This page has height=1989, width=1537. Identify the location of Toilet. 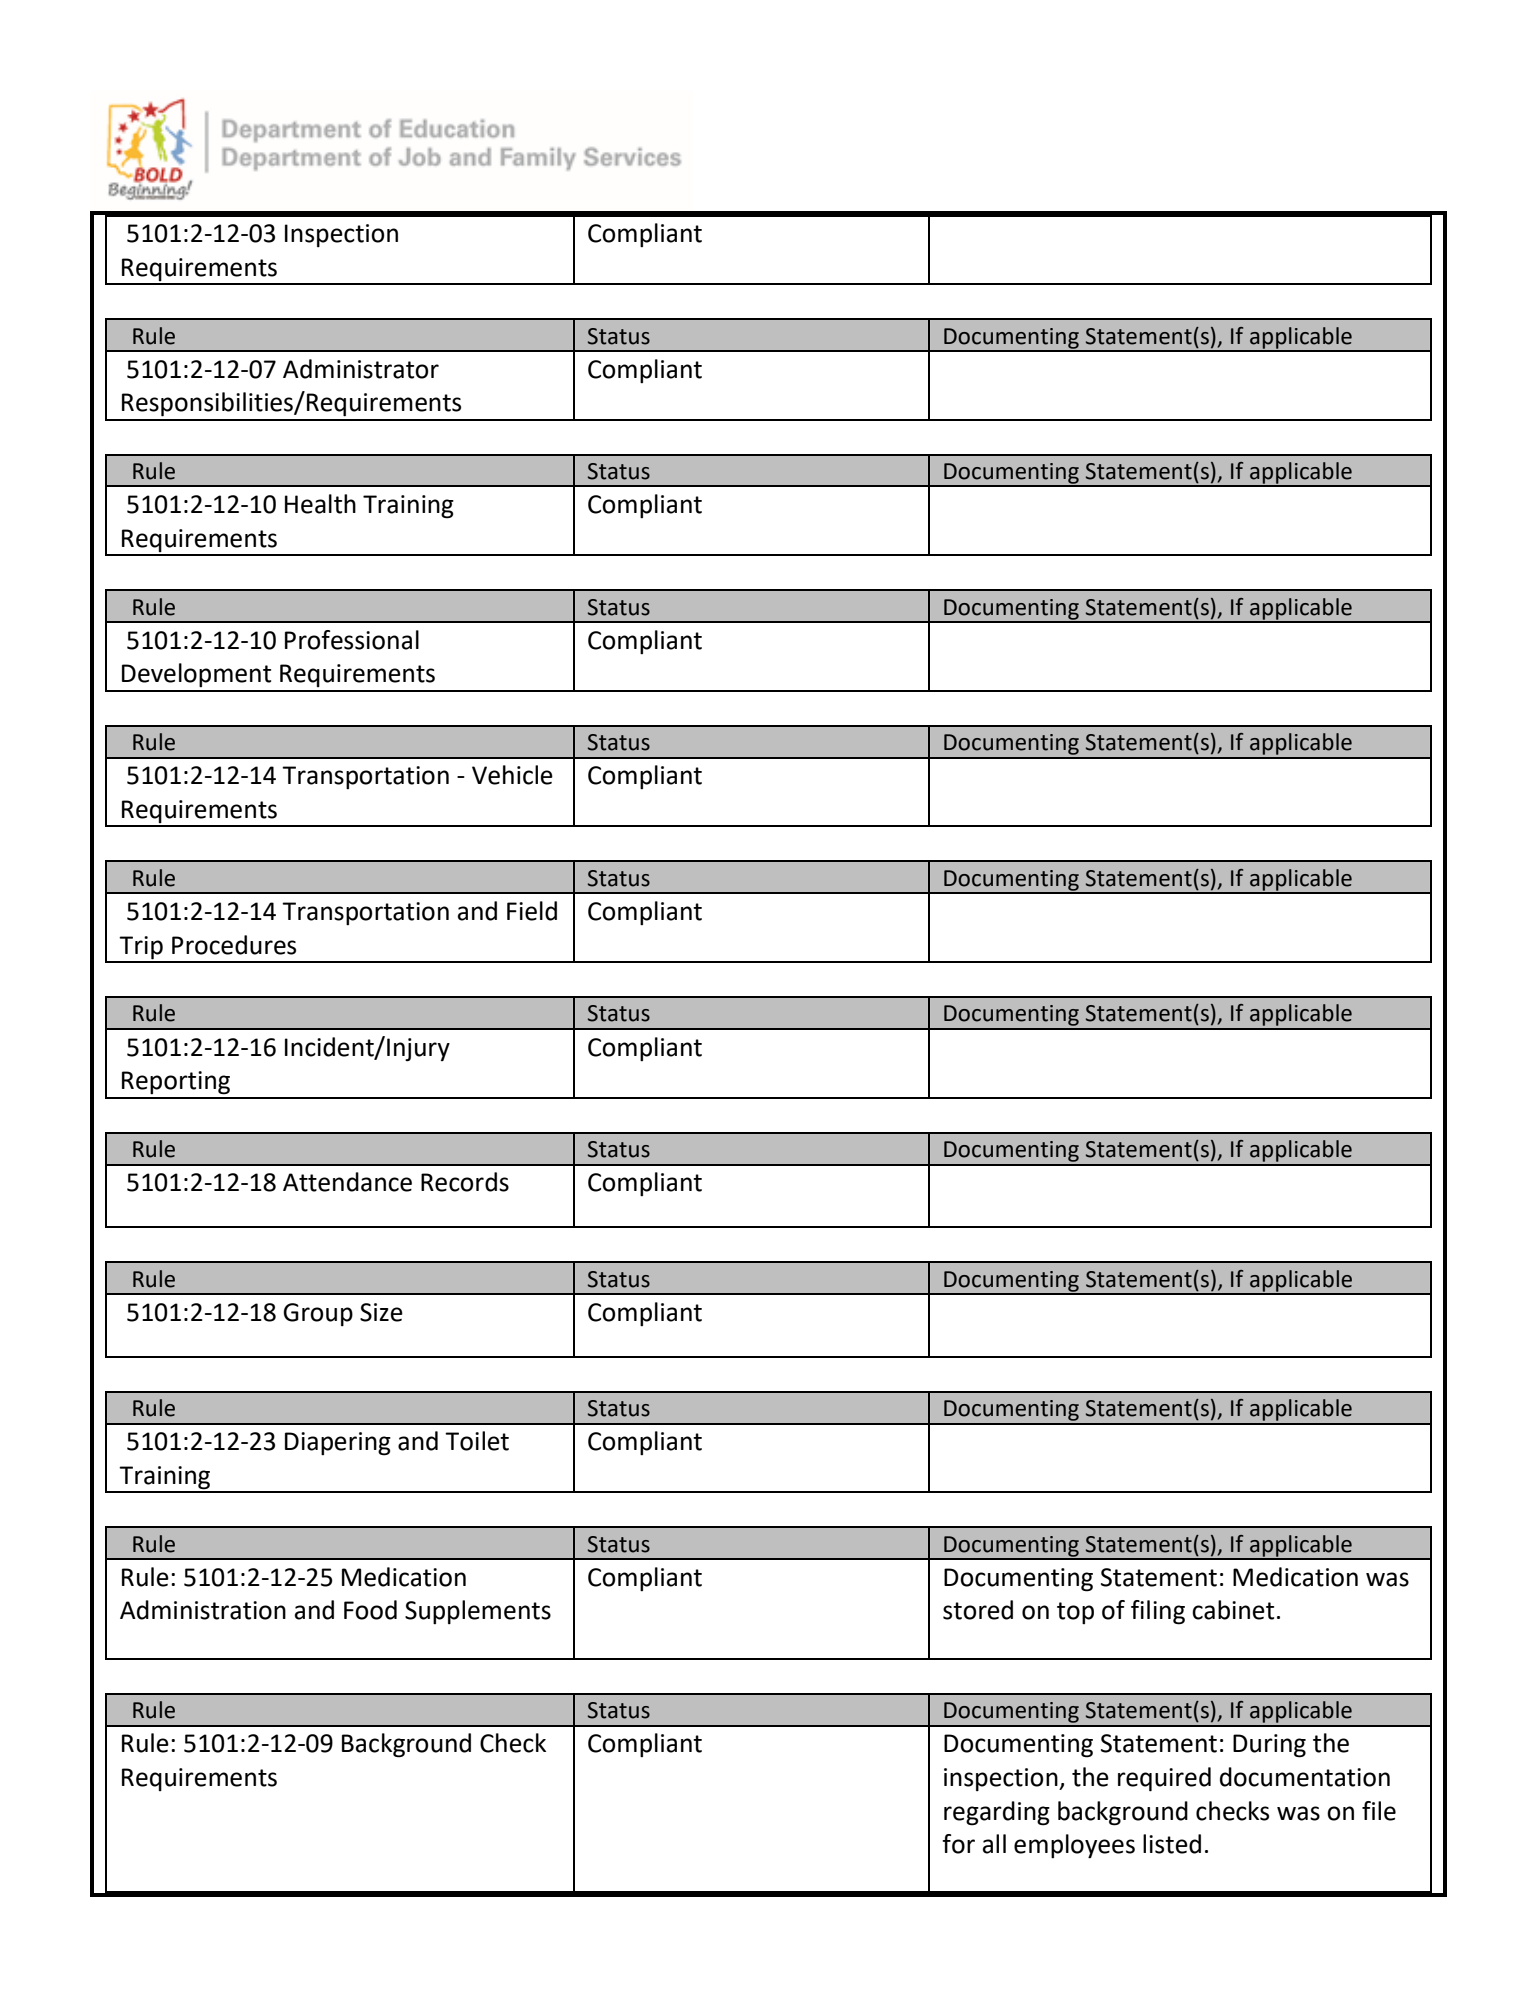
(477, 1441).
